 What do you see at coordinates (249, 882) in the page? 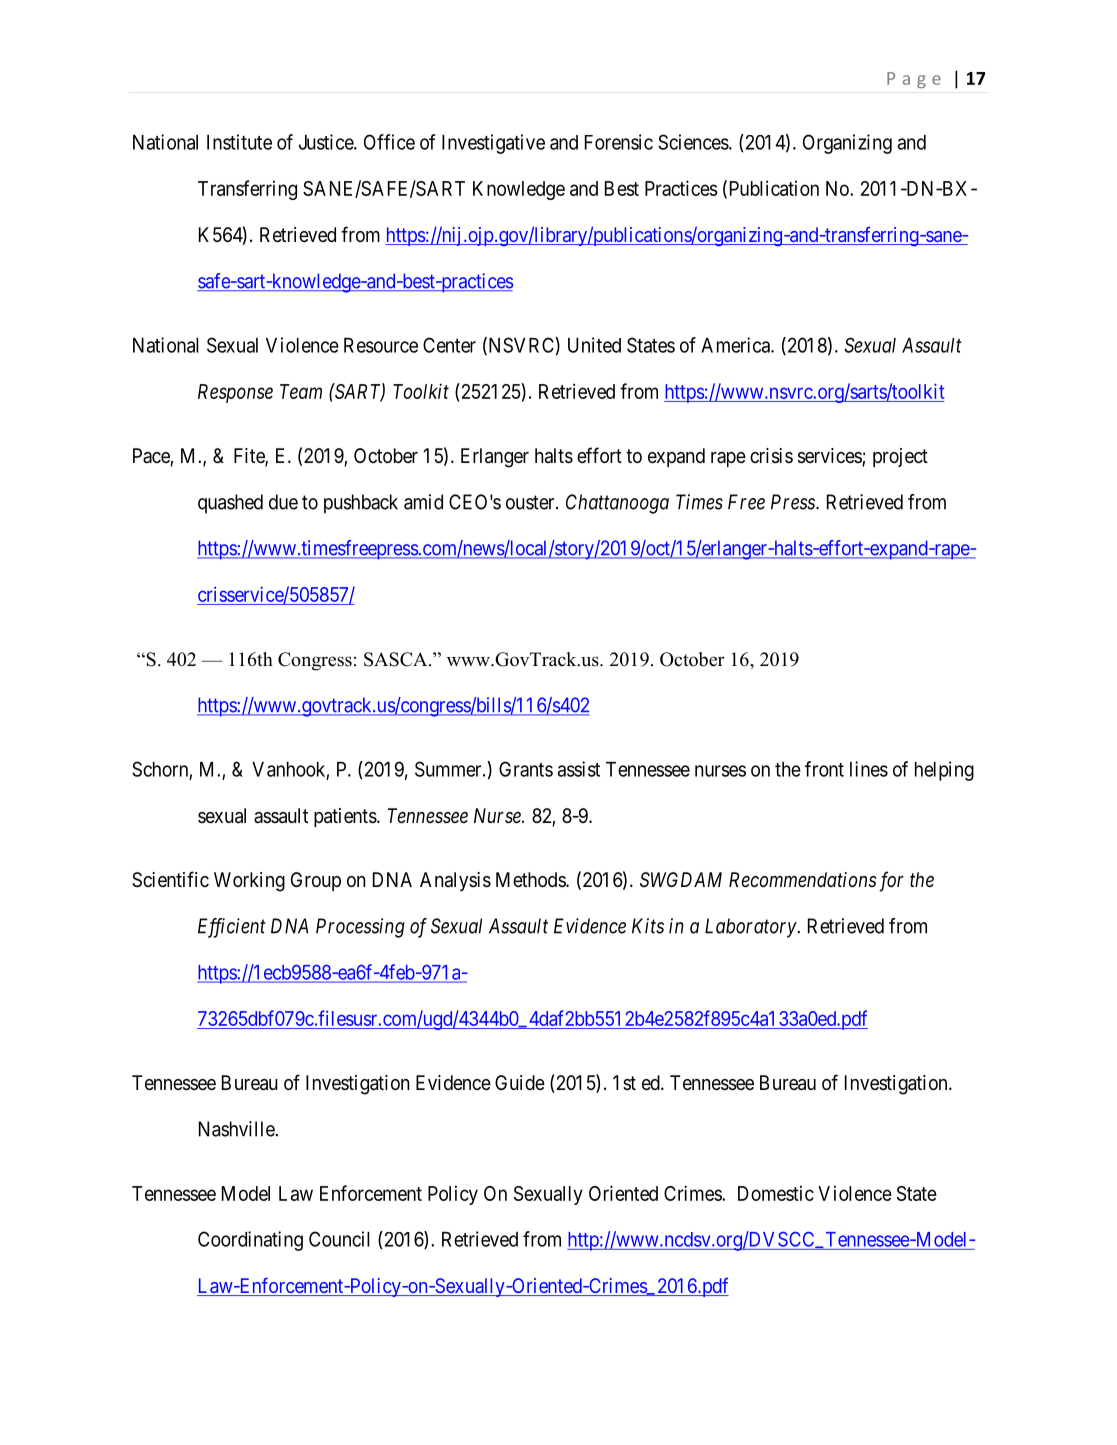
I see `Working` at bounding box center [249, 882].
